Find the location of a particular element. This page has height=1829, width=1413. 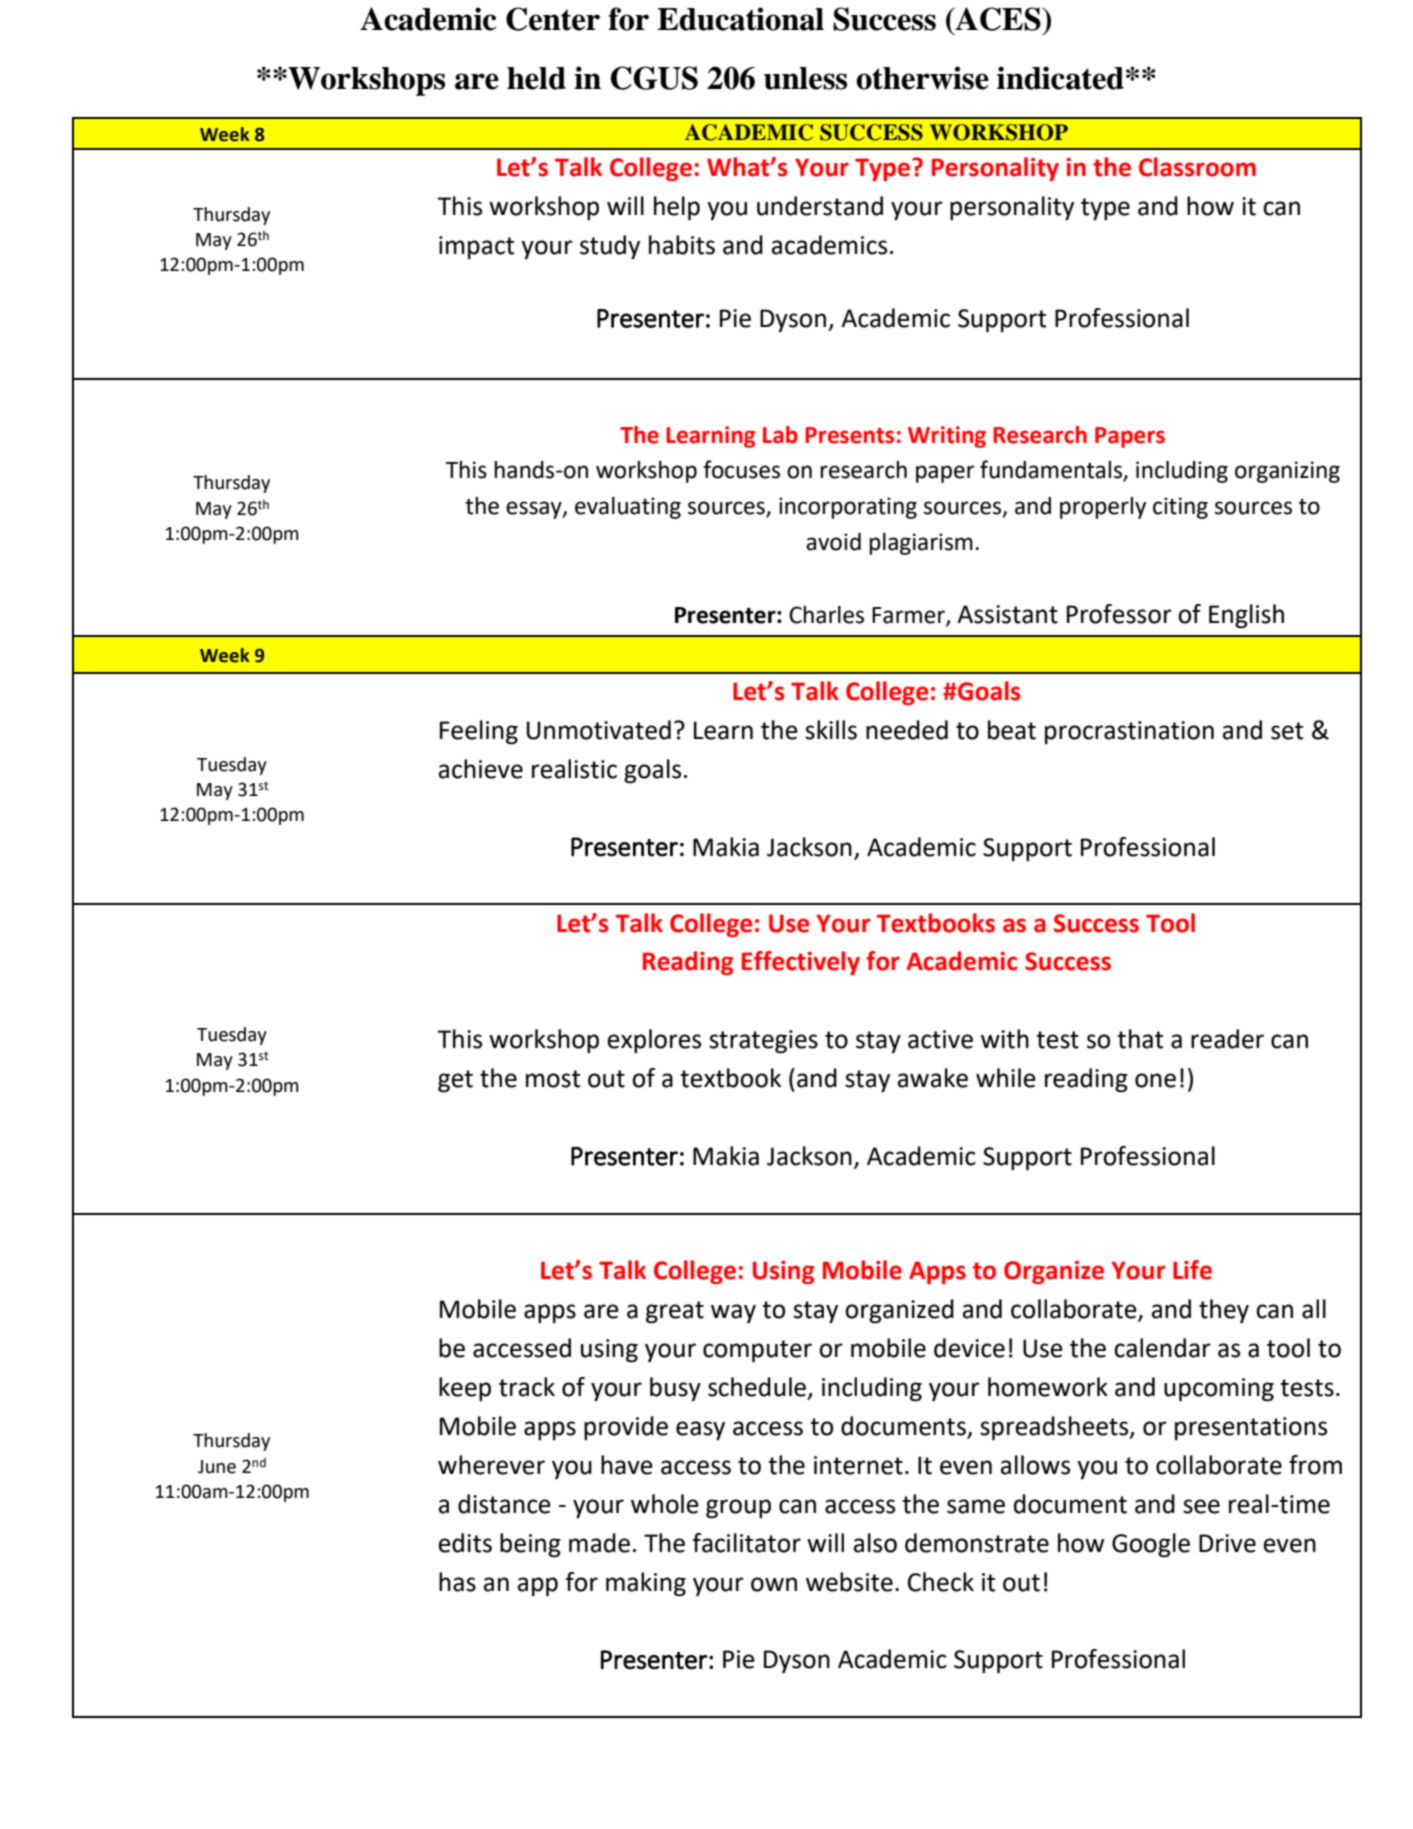

procrastination is located at coordinates (1129, 732).
